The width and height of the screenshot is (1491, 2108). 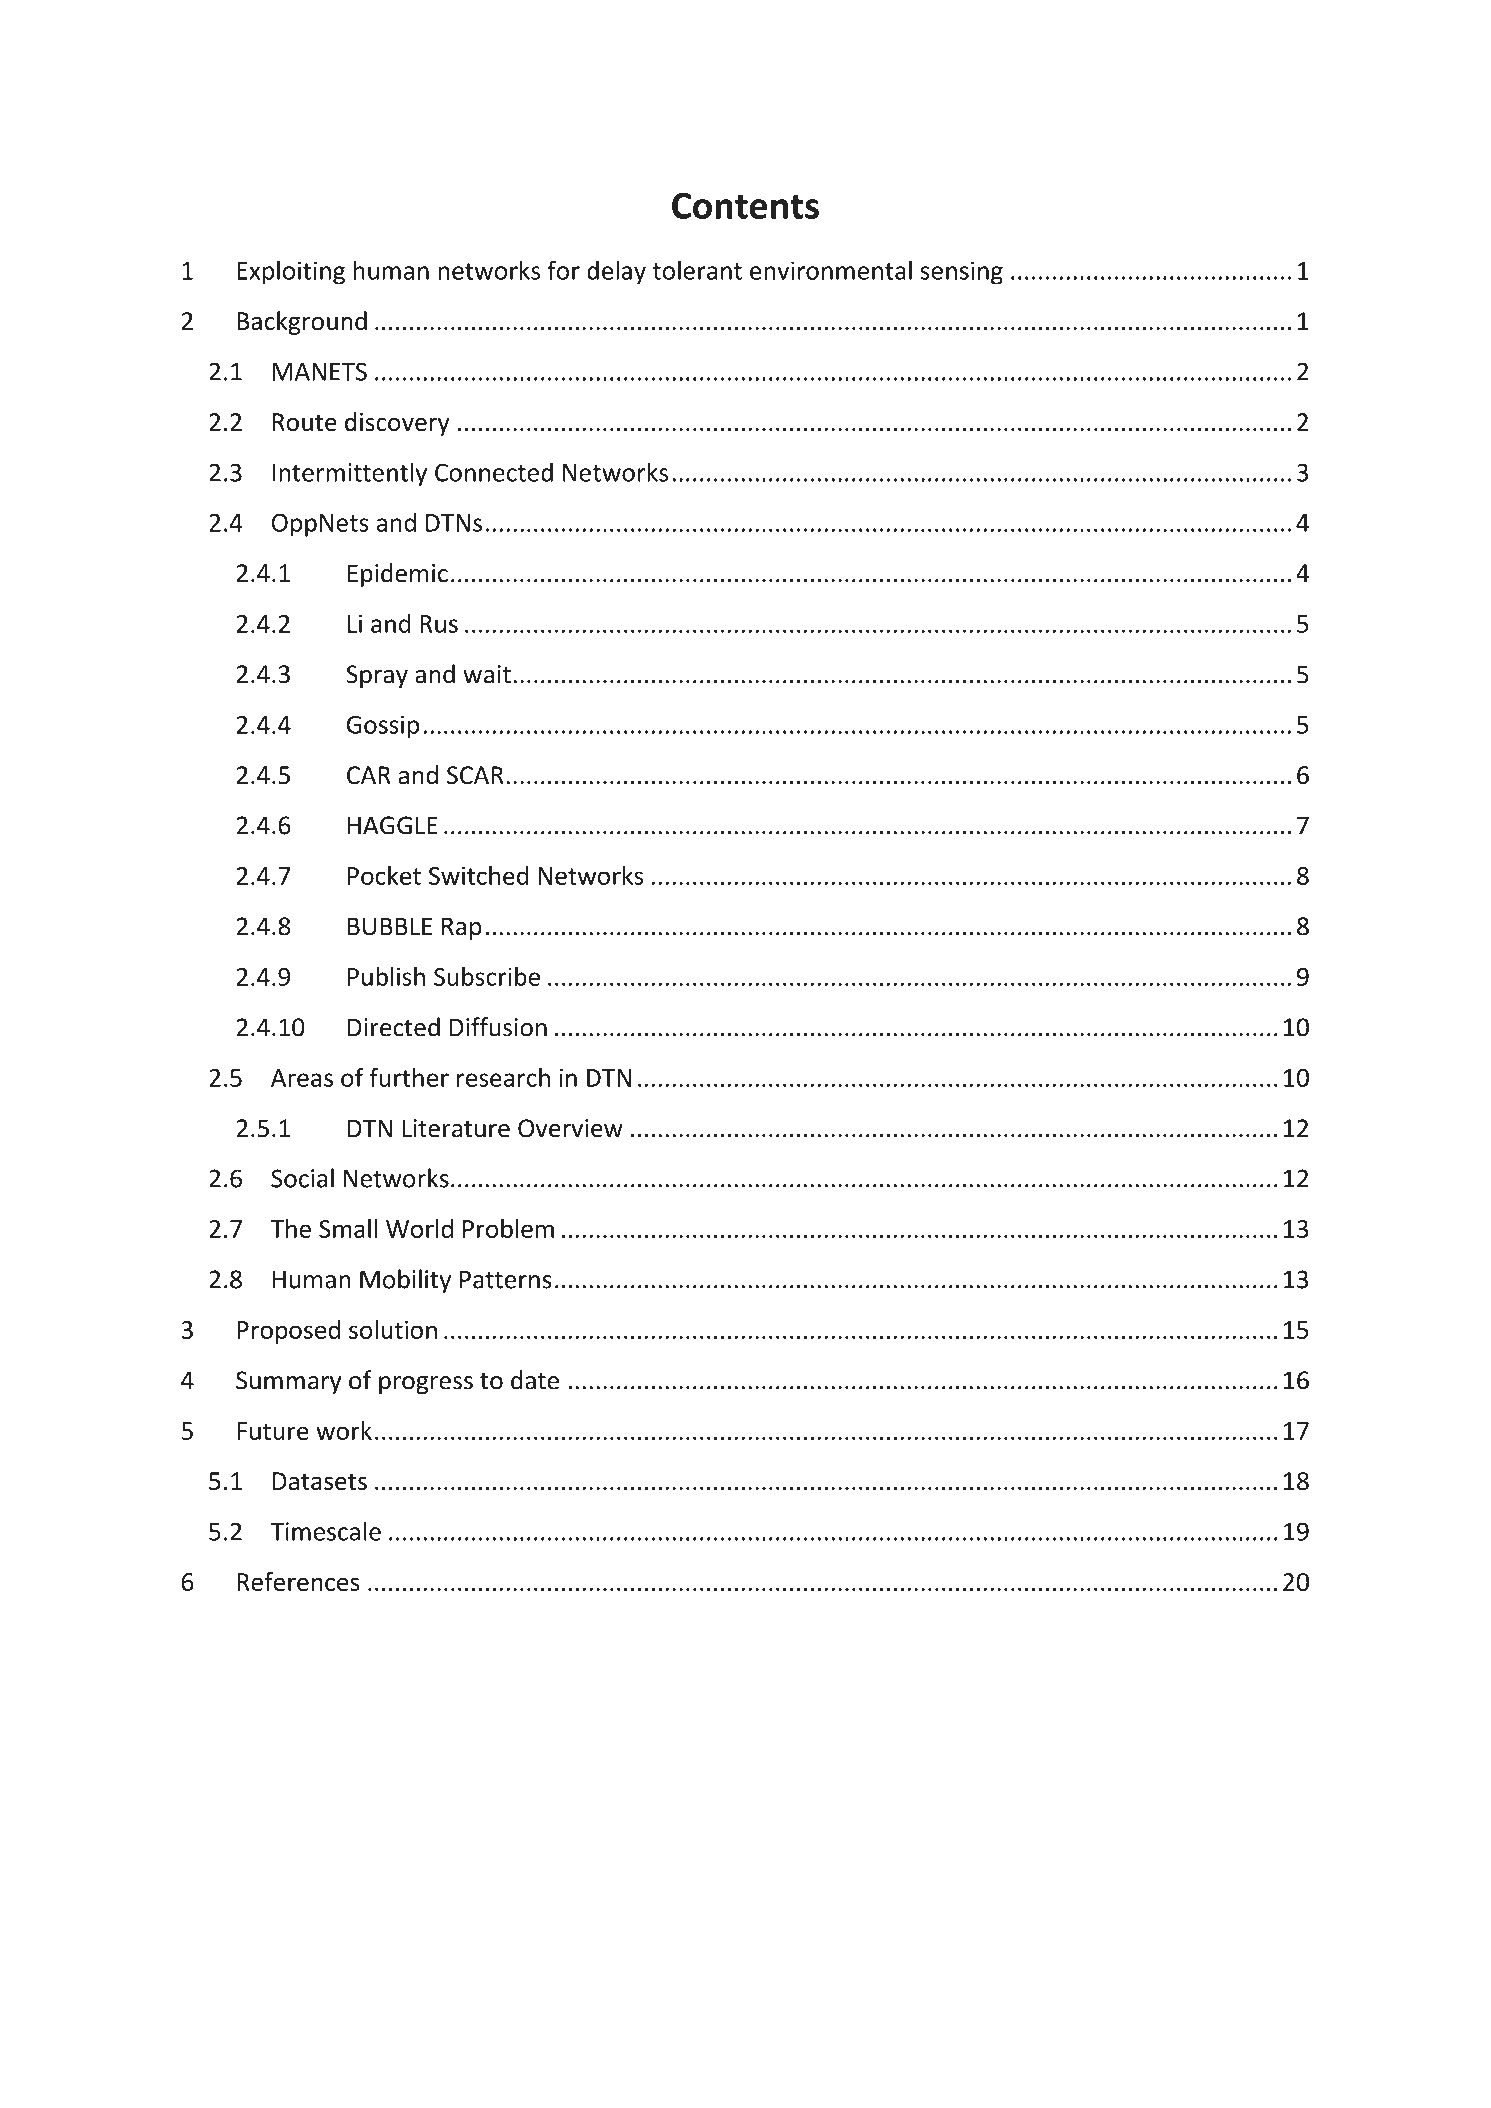 What do you see at coordinates (616, 272) in the screenshot?
I see `delay` at bounding box center [616, 272].
